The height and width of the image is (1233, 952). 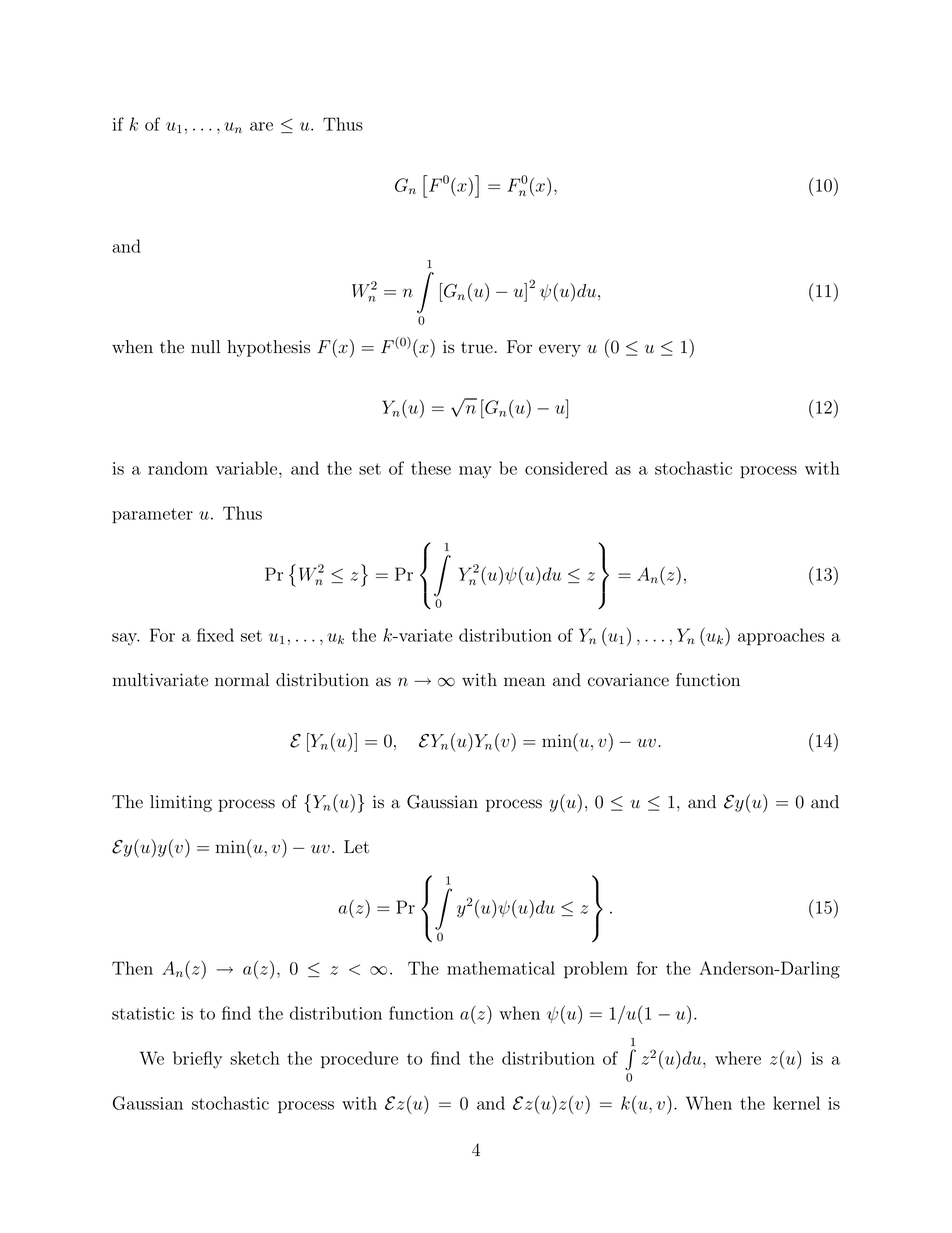 I want to click on limiting, so click(x=181, y=803).
